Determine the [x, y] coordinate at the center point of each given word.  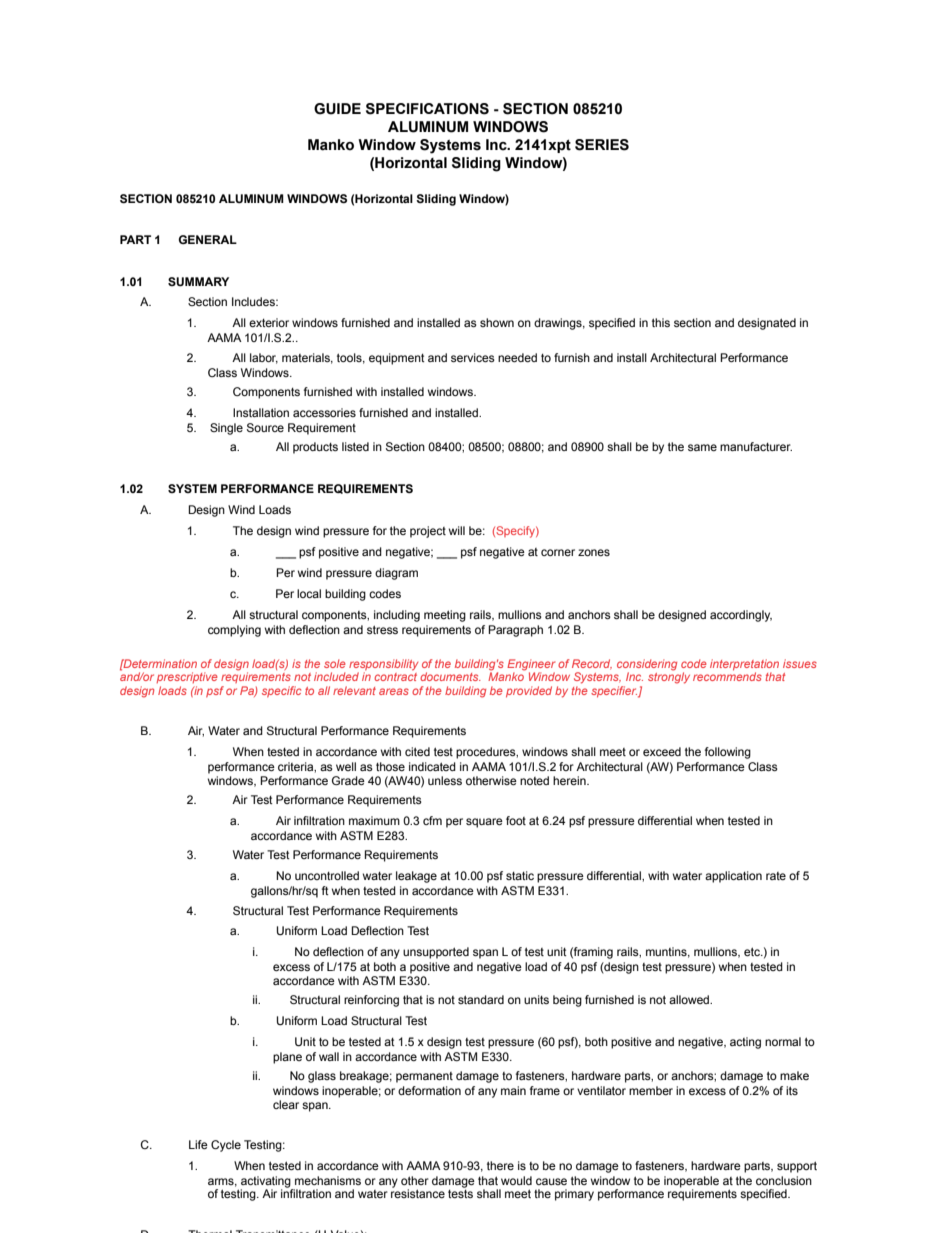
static [520, 875]
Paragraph [515, 631]
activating [267, 1183]
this [661, 322]
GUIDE [337, 109]
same [702, 447]
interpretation [744, 666]
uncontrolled [327, 875]
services [473, 357]
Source [265, 427]
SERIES [602, 145]
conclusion [784, 1180]
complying [234, 631]
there [500, 1165]
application [733, 877]
